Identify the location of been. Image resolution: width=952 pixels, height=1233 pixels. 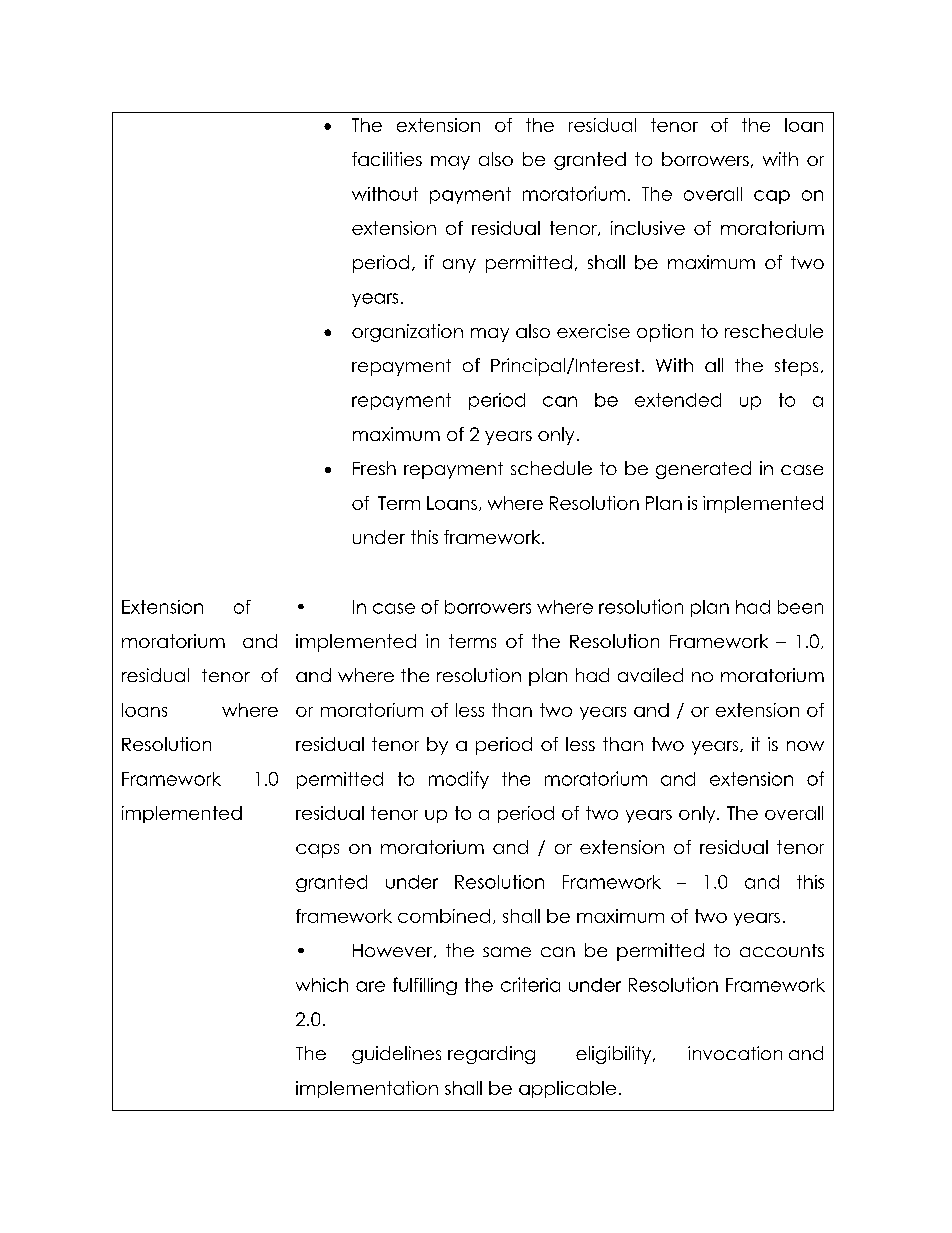
(800, 607).
